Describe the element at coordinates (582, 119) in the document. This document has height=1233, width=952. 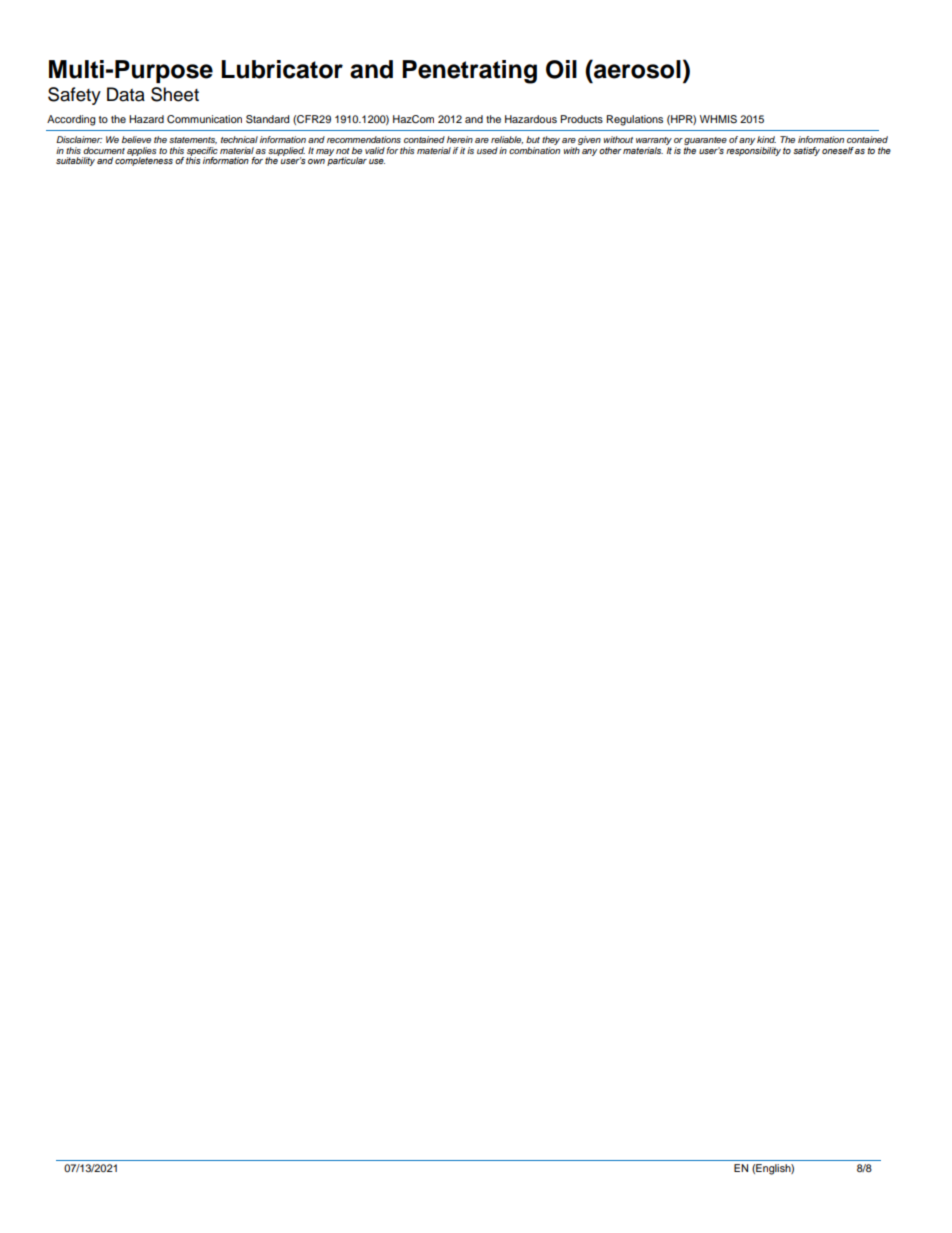
I see `Products` at that location.
